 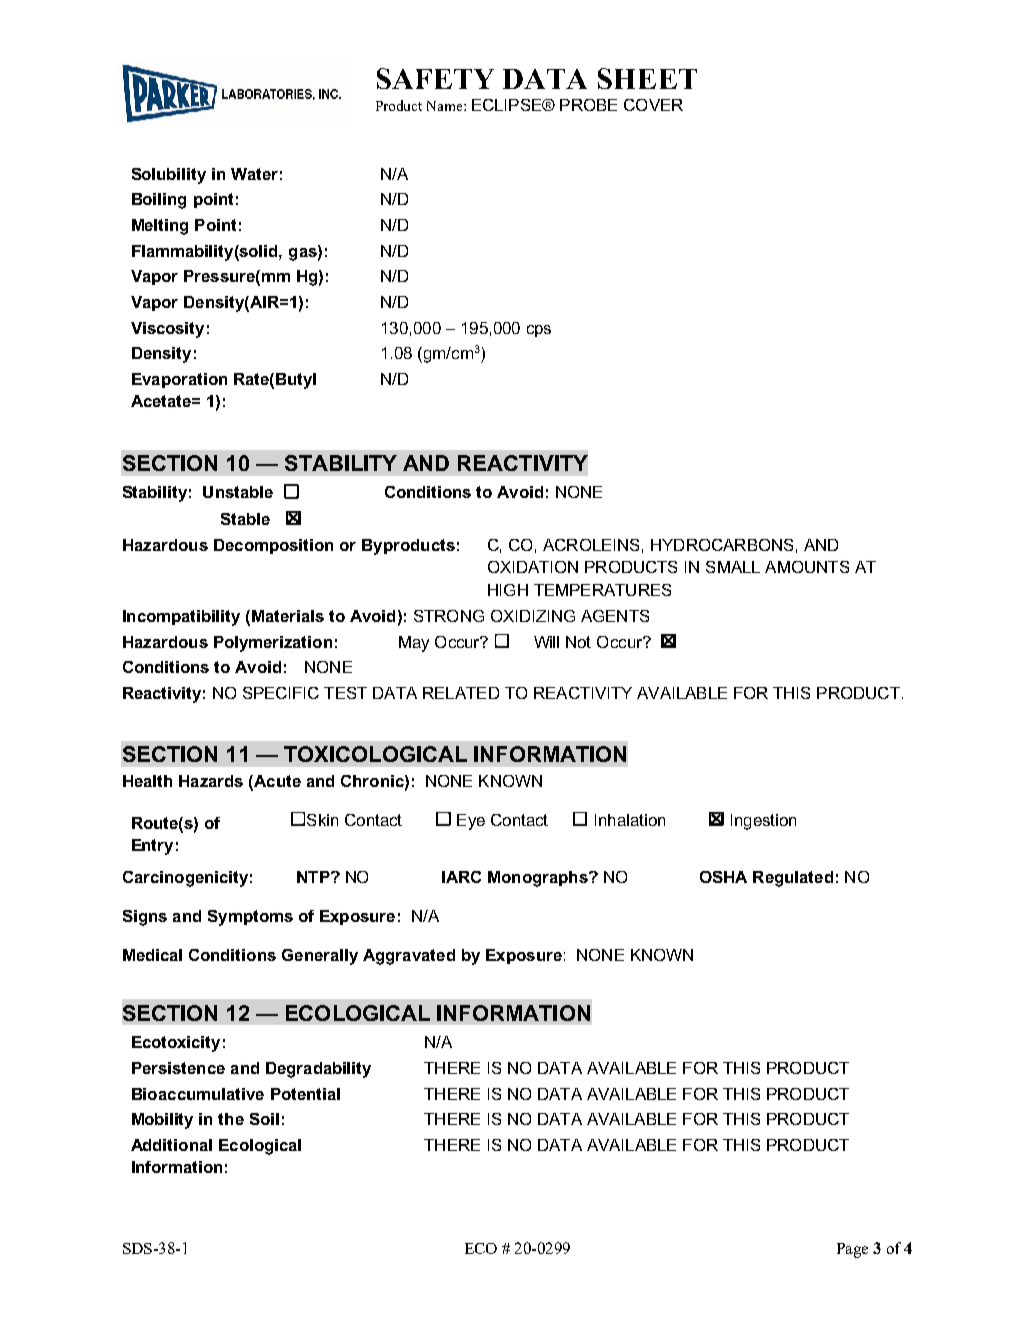 I want to click on Additional, so click(x=171, y=1145).
